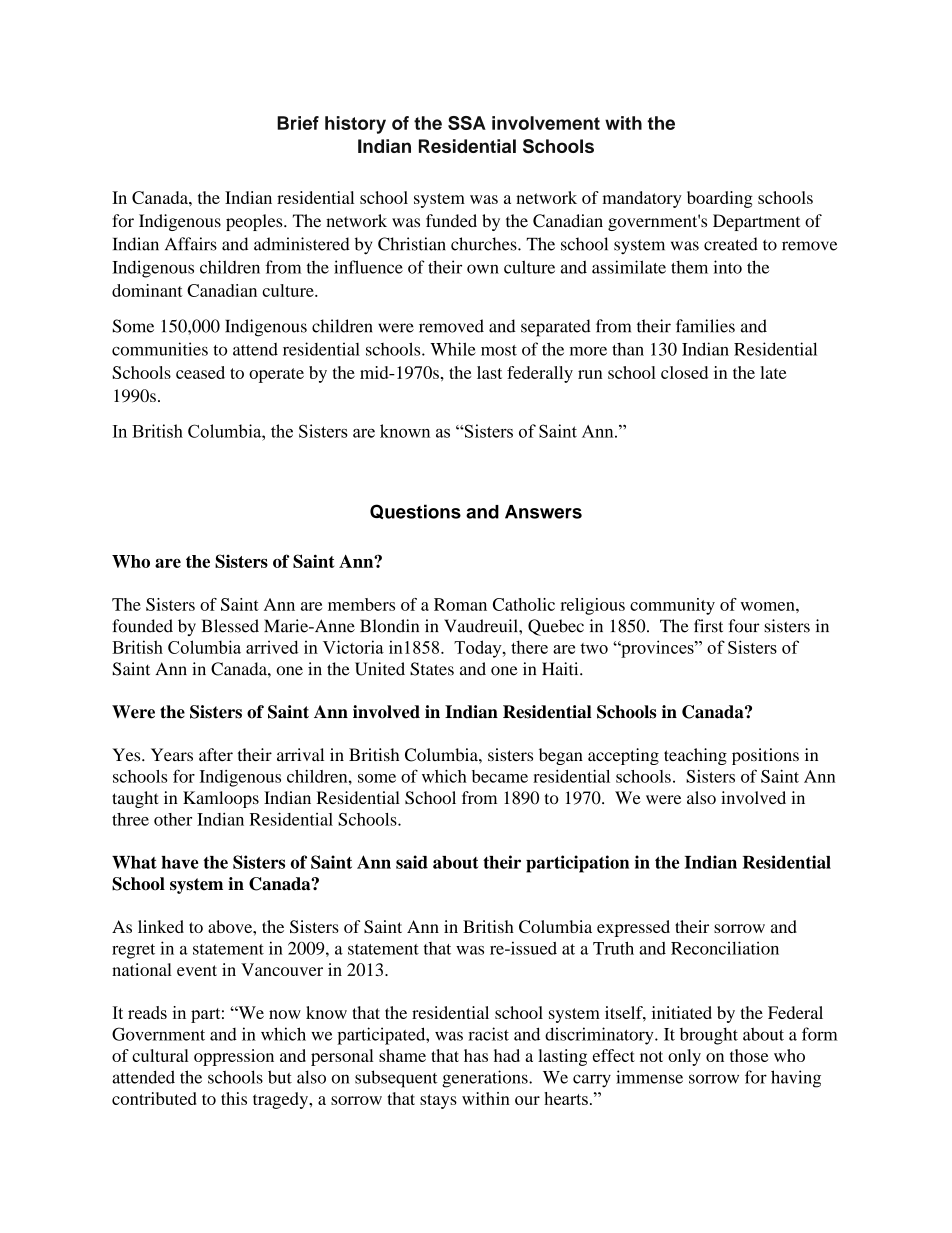 This screenshot has width=952, height=1233. What do you see at coordinates (230, 626) in the screenshot?
I see `Blessed` at bounding box center [230, 626].
